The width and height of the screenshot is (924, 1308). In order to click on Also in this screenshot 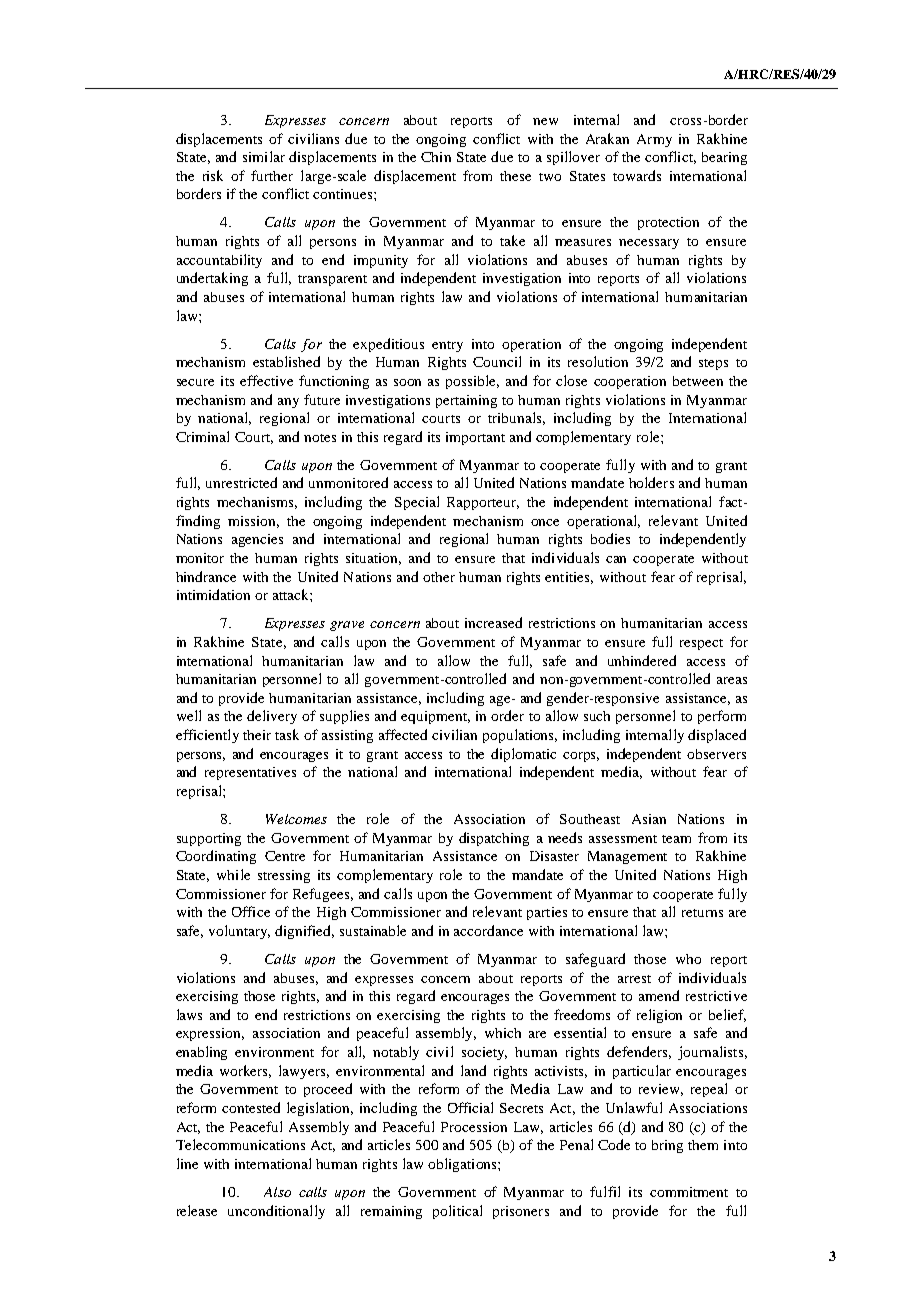, I will do `click(277, 1192)`.
